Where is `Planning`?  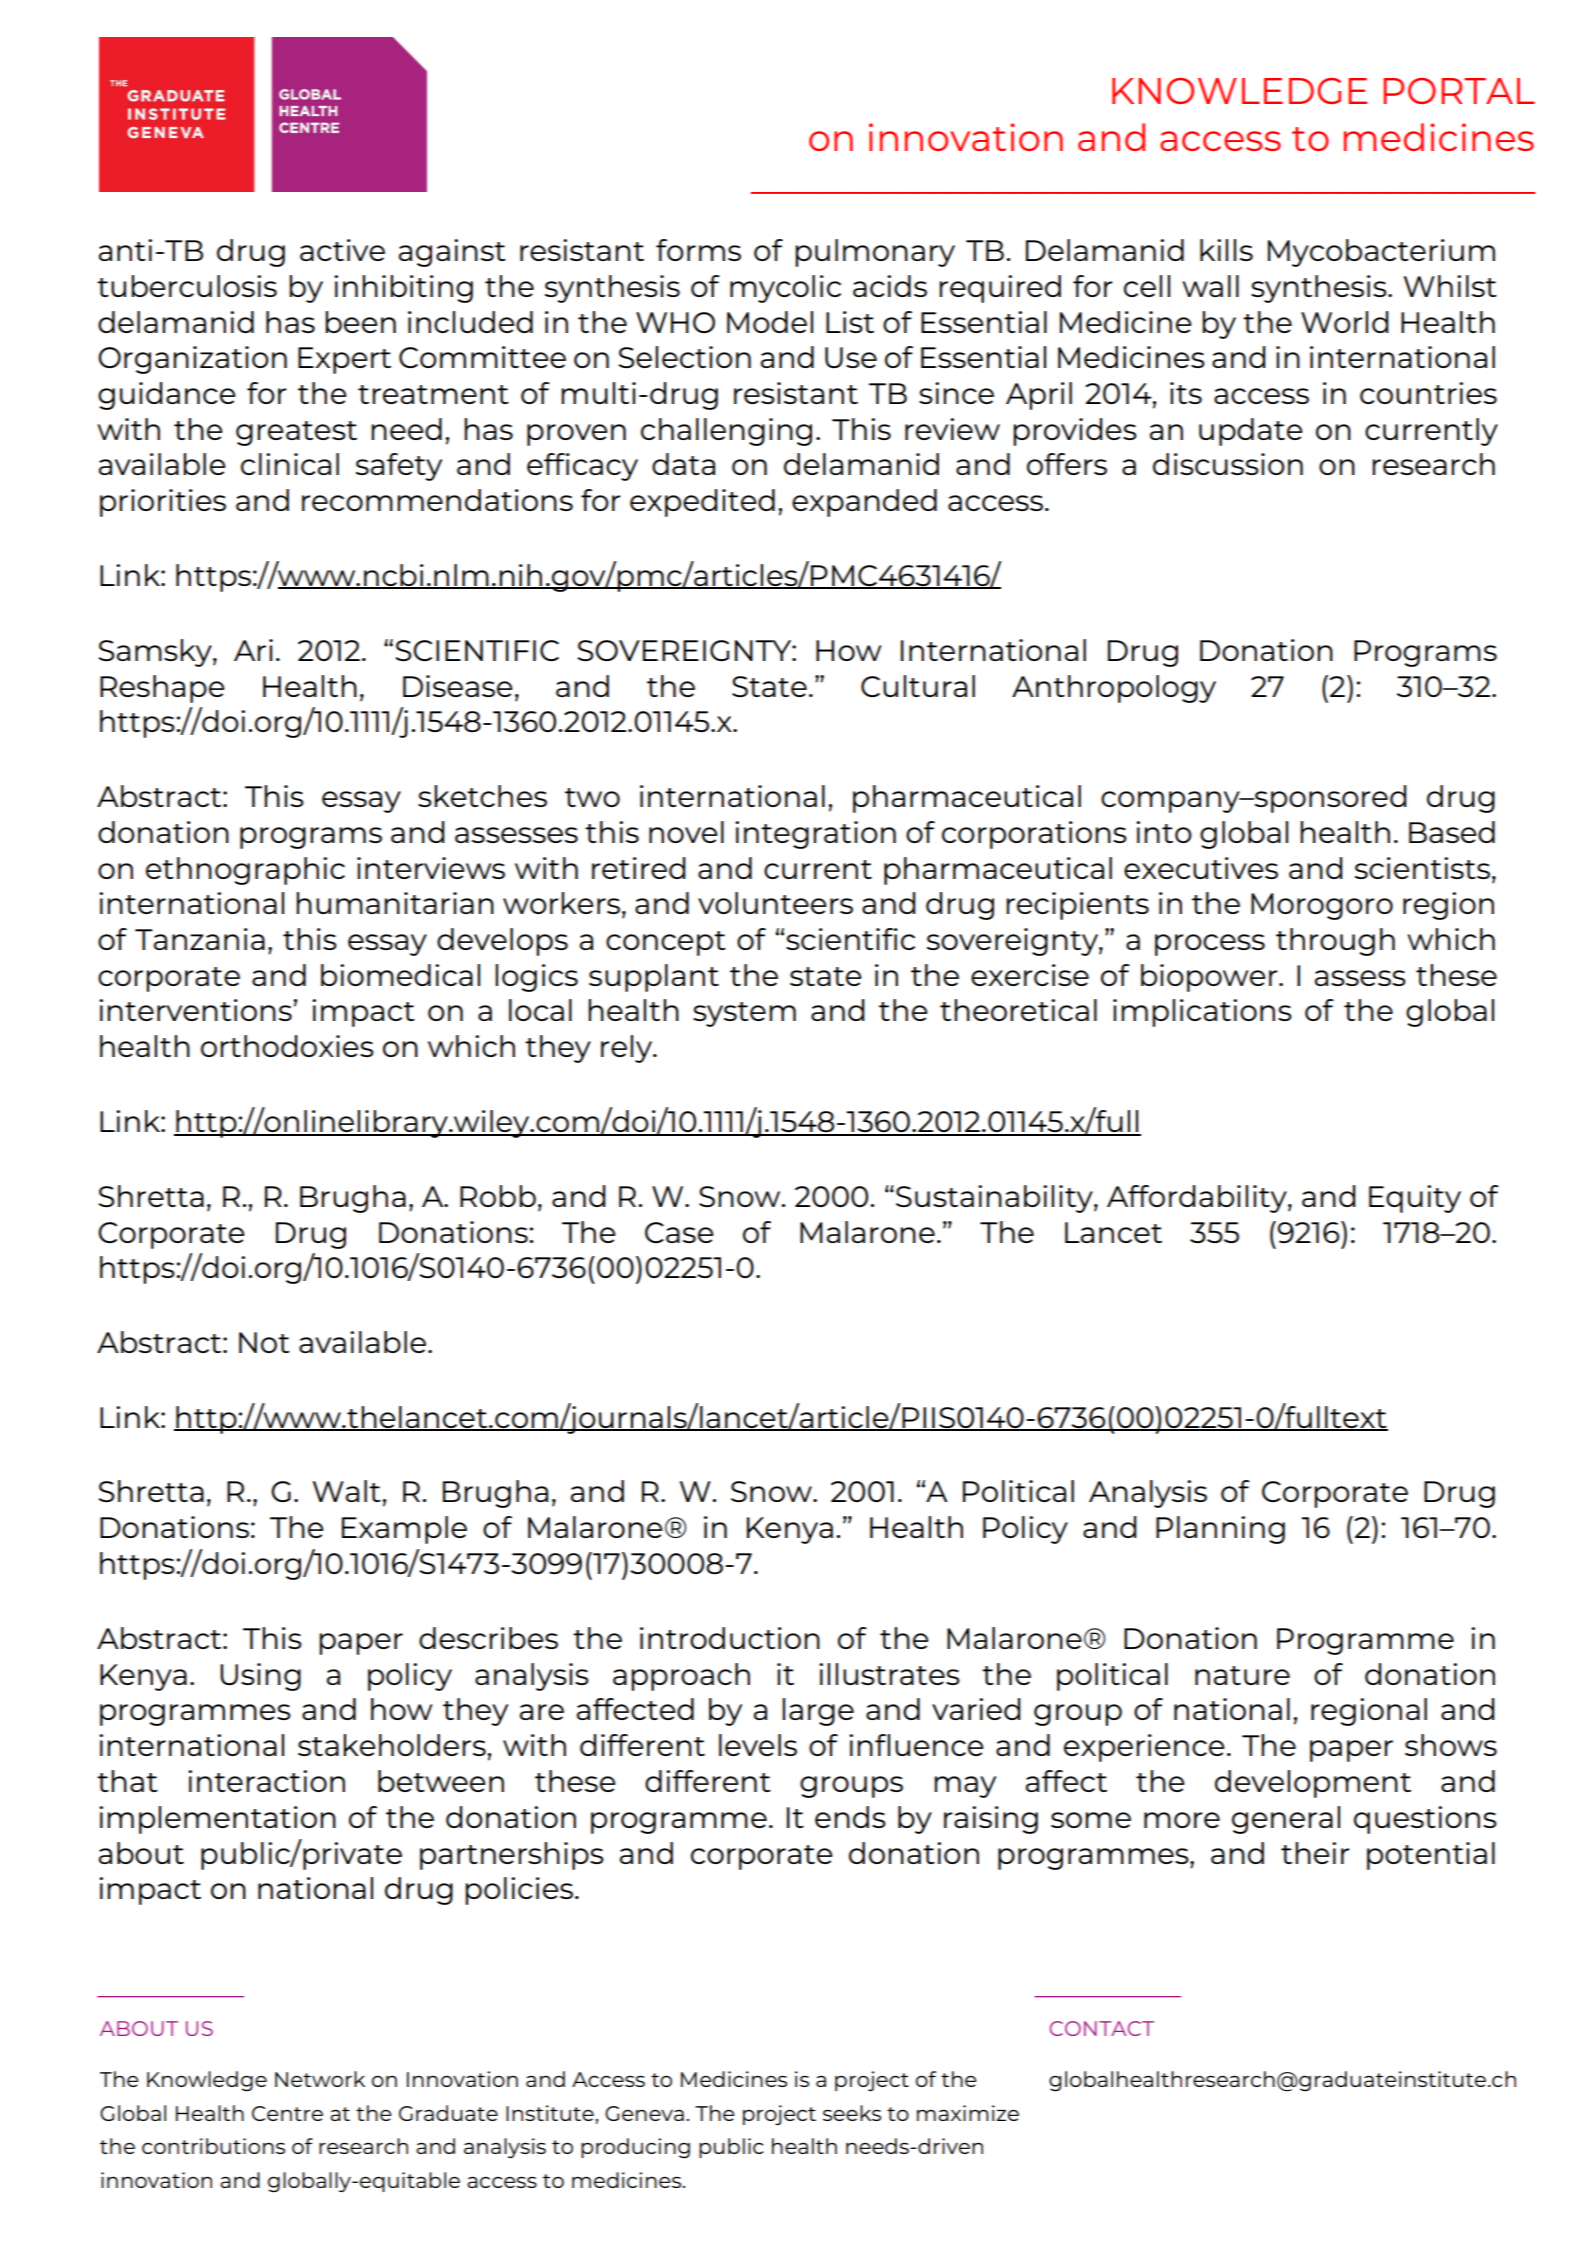
Planning is located at coordinates (1220, 1530).
